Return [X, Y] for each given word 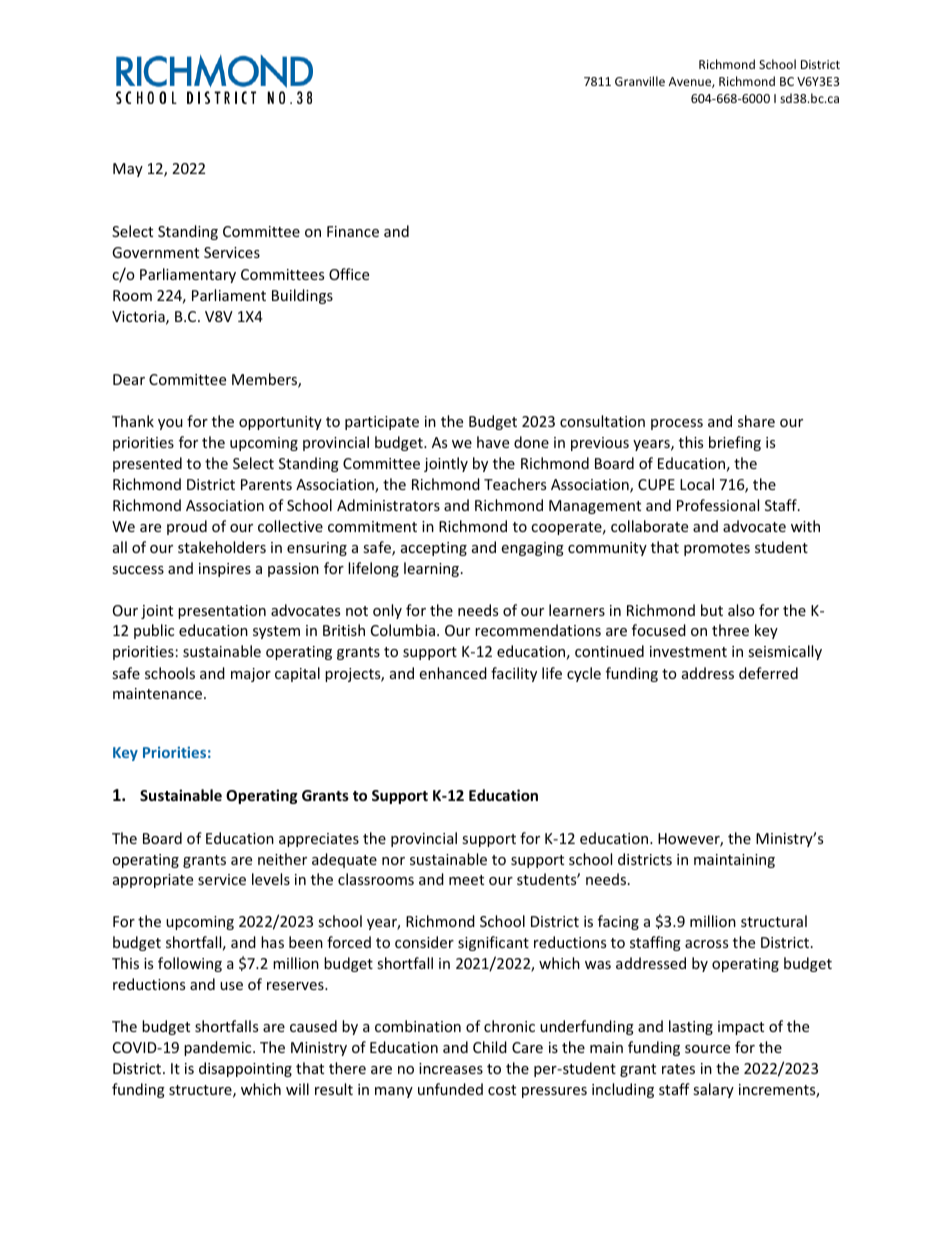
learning [433, 569]
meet [466, 880]
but [712, 610]
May [128, 170]
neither [282, 859]
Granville [640, 81]
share [756, 421]
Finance [353, 231]
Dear [129, 379]
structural [774, 921]
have [493, 442]
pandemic [219, 1048]
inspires [225, 570]
